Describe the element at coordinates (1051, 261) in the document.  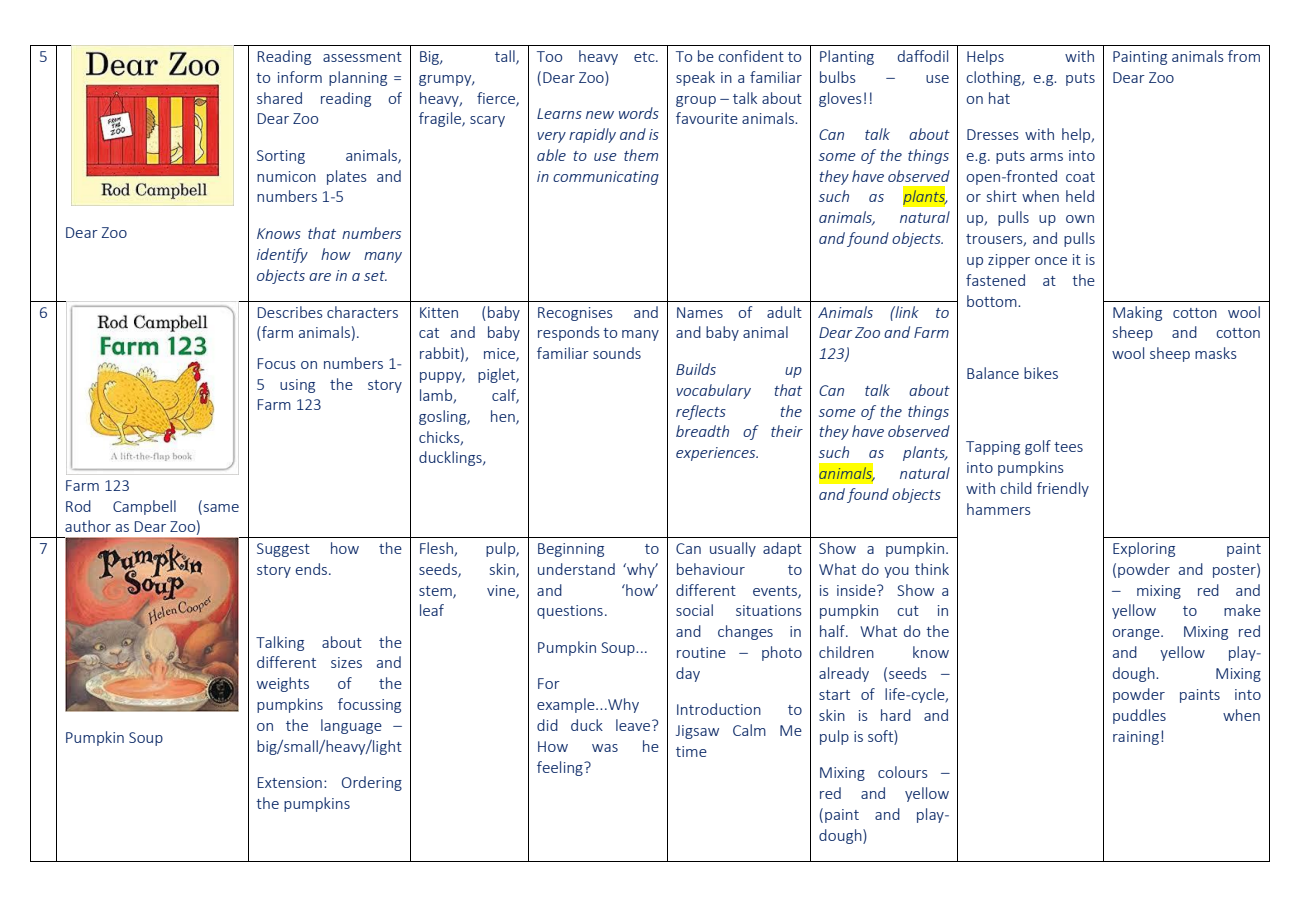
I see `once` at that location.
